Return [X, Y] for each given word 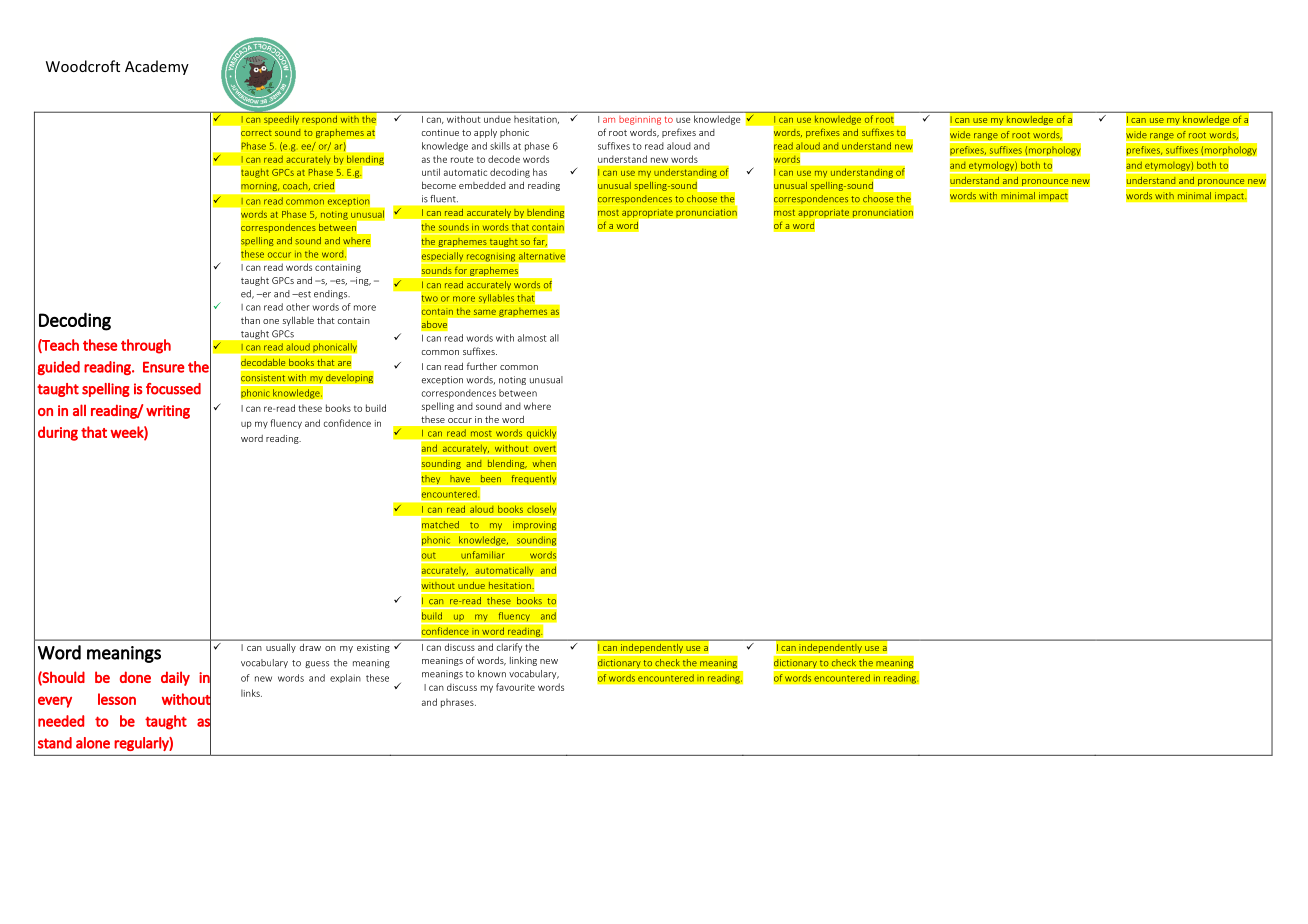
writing [168, 412]
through [146, 346]
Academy [157, 67]
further [482, 366]
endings [332, 294]
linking [523, 661]
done [135, 677]
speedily [281, 120]
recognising [491, 257]
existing [373, 648]
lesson [117, 699]
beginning [640, 121]
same [485, 312]
